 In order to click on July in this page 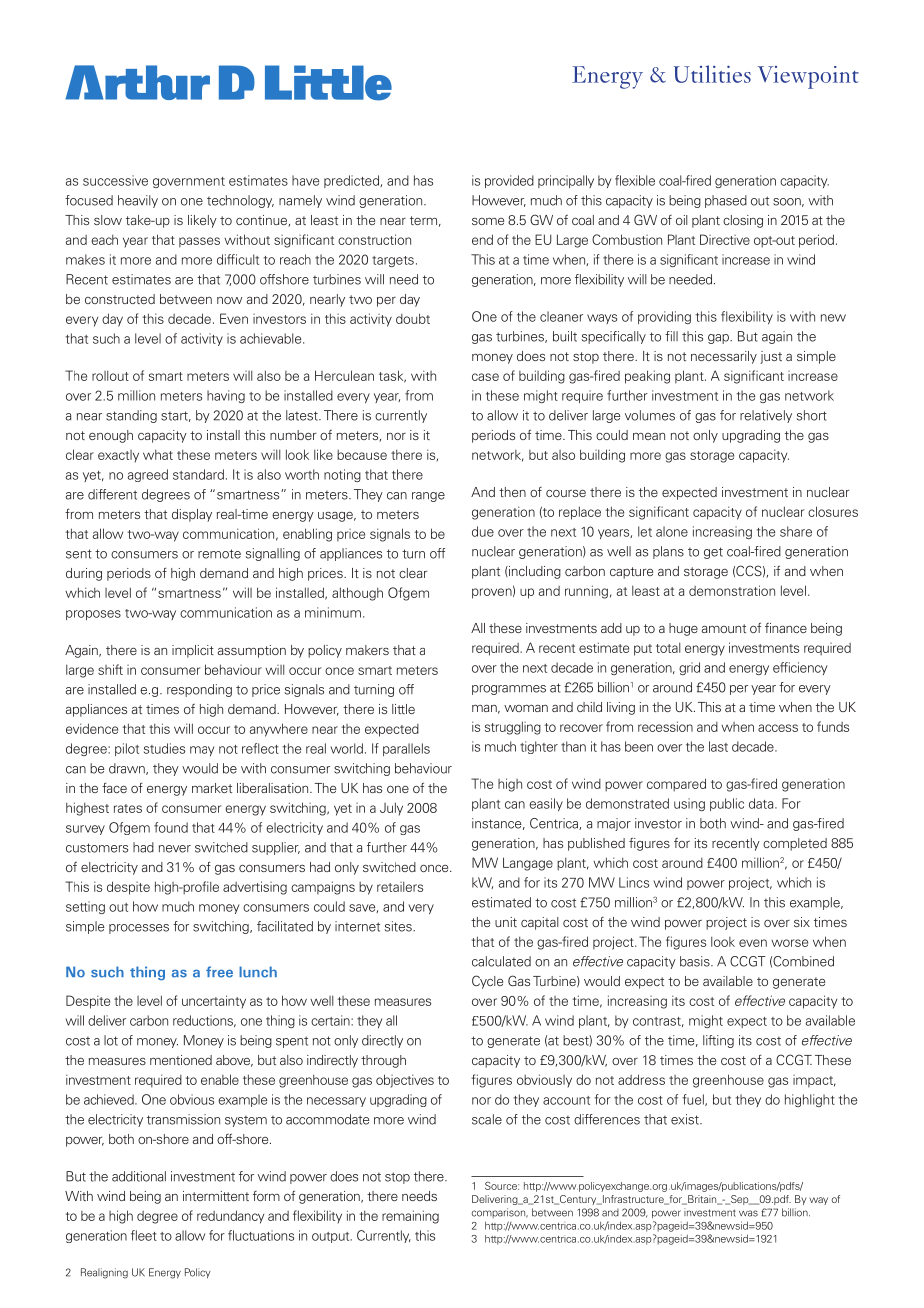, I will do `click(391, 808)`.
